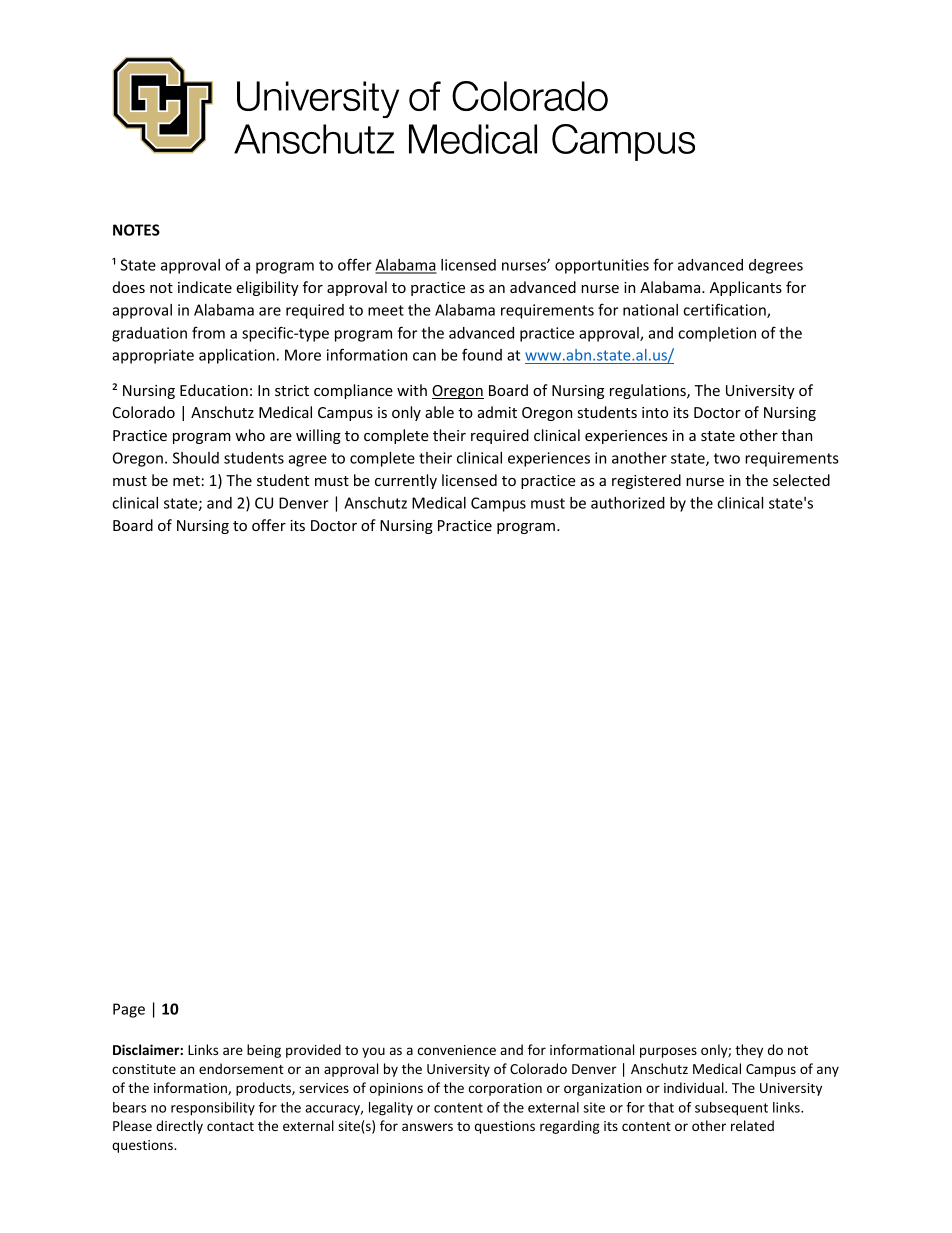 The width and height of the screenshot is (952, 1233). I want to click on authorized, so click(628, 503).
